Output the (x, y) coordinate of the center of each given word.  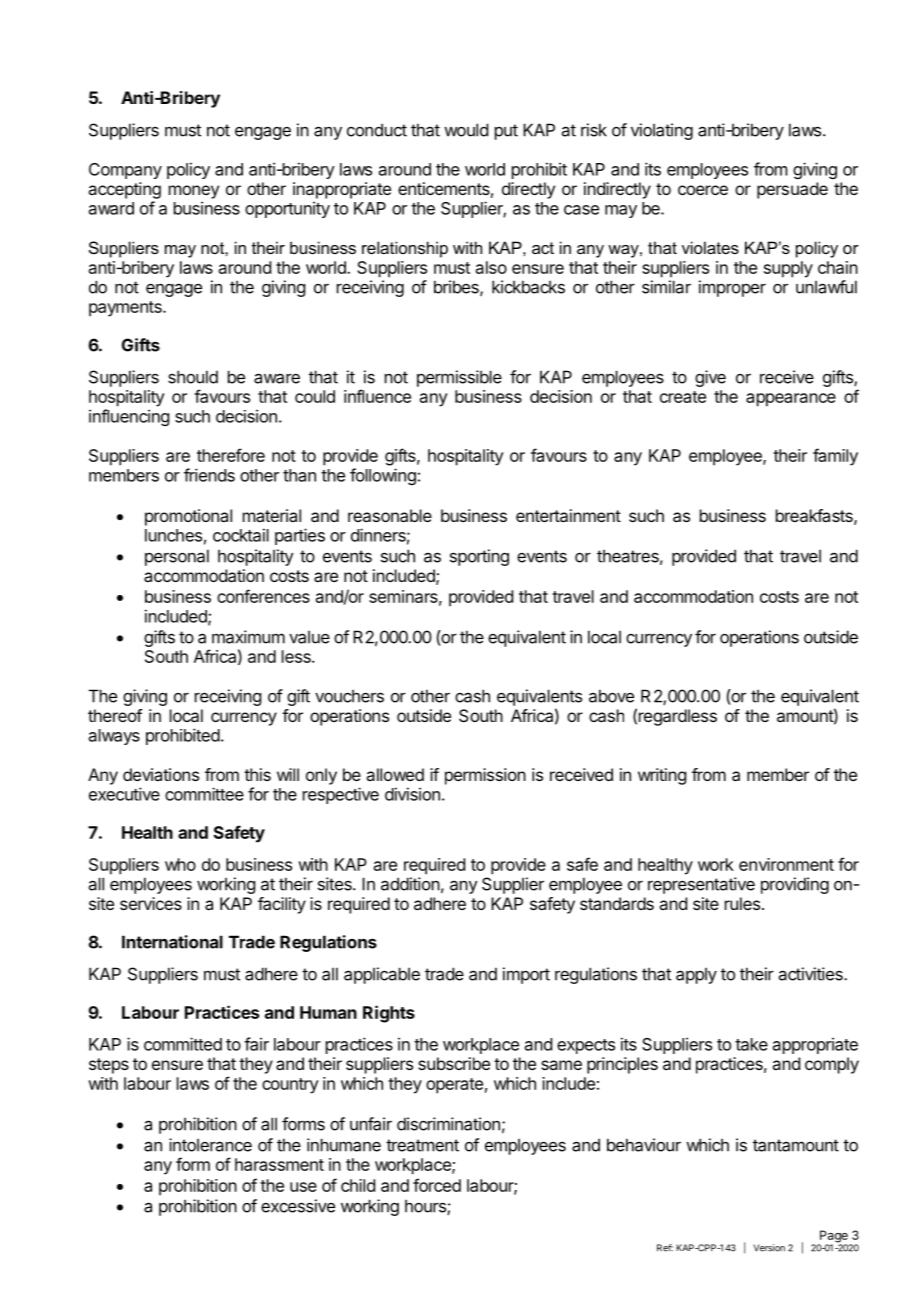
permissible (459, 378)
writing (662, 776)
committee (204, 794)
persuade (792, 190)
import (526, 975)
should (193, 377)
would (466, 130)
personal (177, 557)
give (710, 378)
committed (183, 1044)
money (194, 192)
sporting (479, 557)
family (835, 457)
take (751, 1044)
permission (485, 776)
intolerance (210, 1145)
